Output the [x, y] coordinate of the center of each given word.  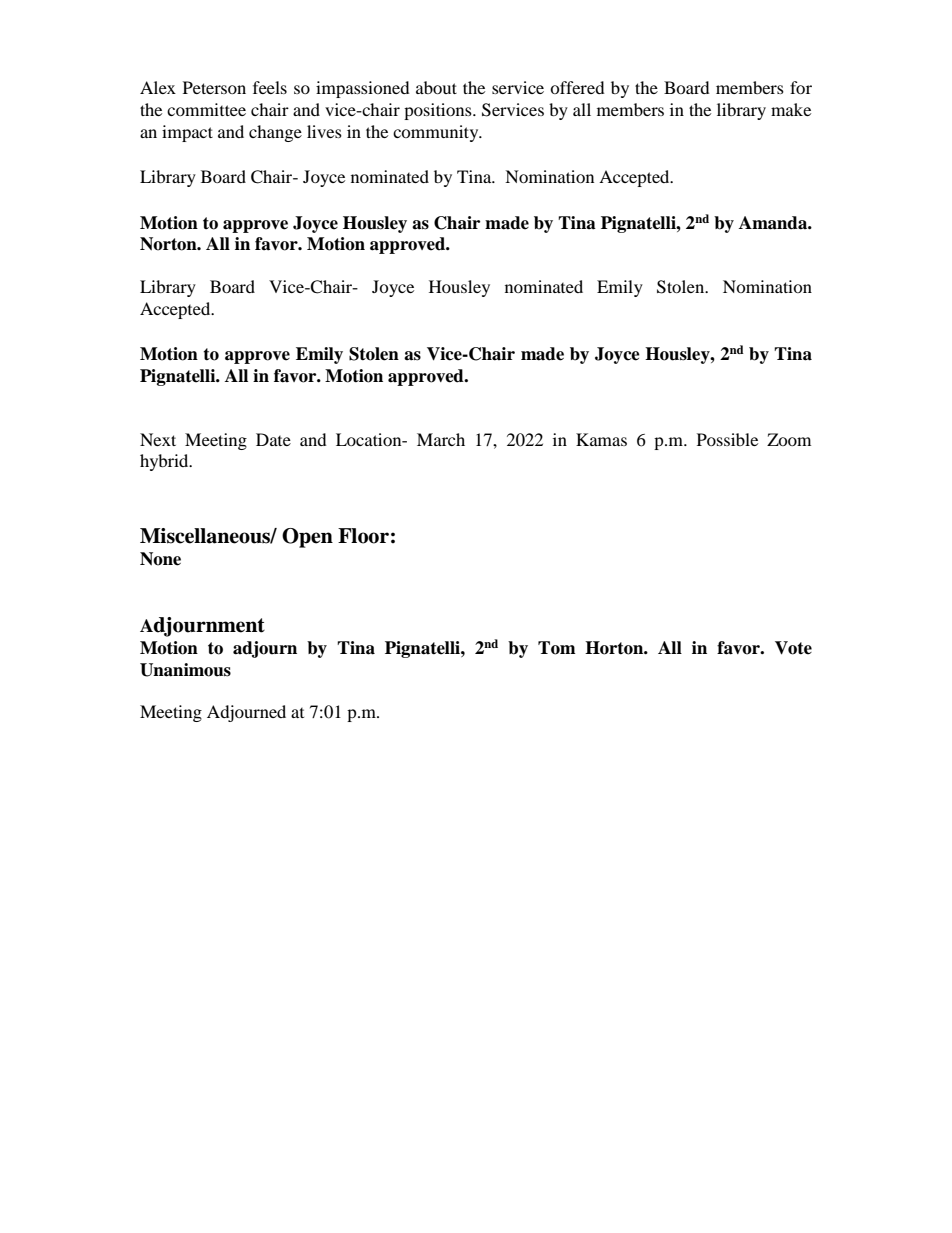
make [791, 109]
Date [273, 439]
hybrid [165, 462]
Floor [363, 536]
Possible [727, 439]
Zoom [789, 439]
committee [206, 109]
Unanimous [185, 670]
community [437, 133]
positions [439, 111]
